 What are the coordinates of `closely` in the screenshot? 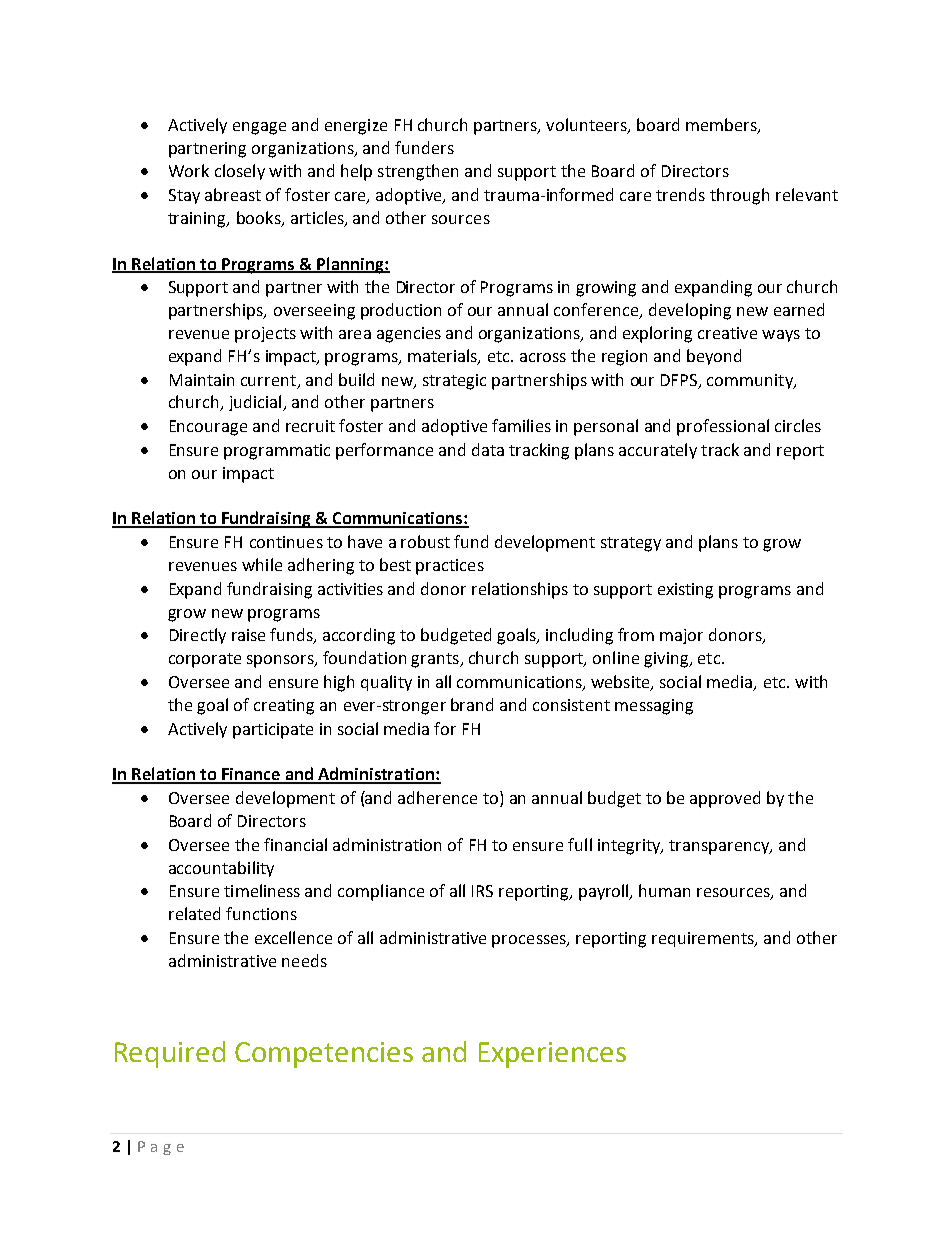 It's located at (240, 172).
